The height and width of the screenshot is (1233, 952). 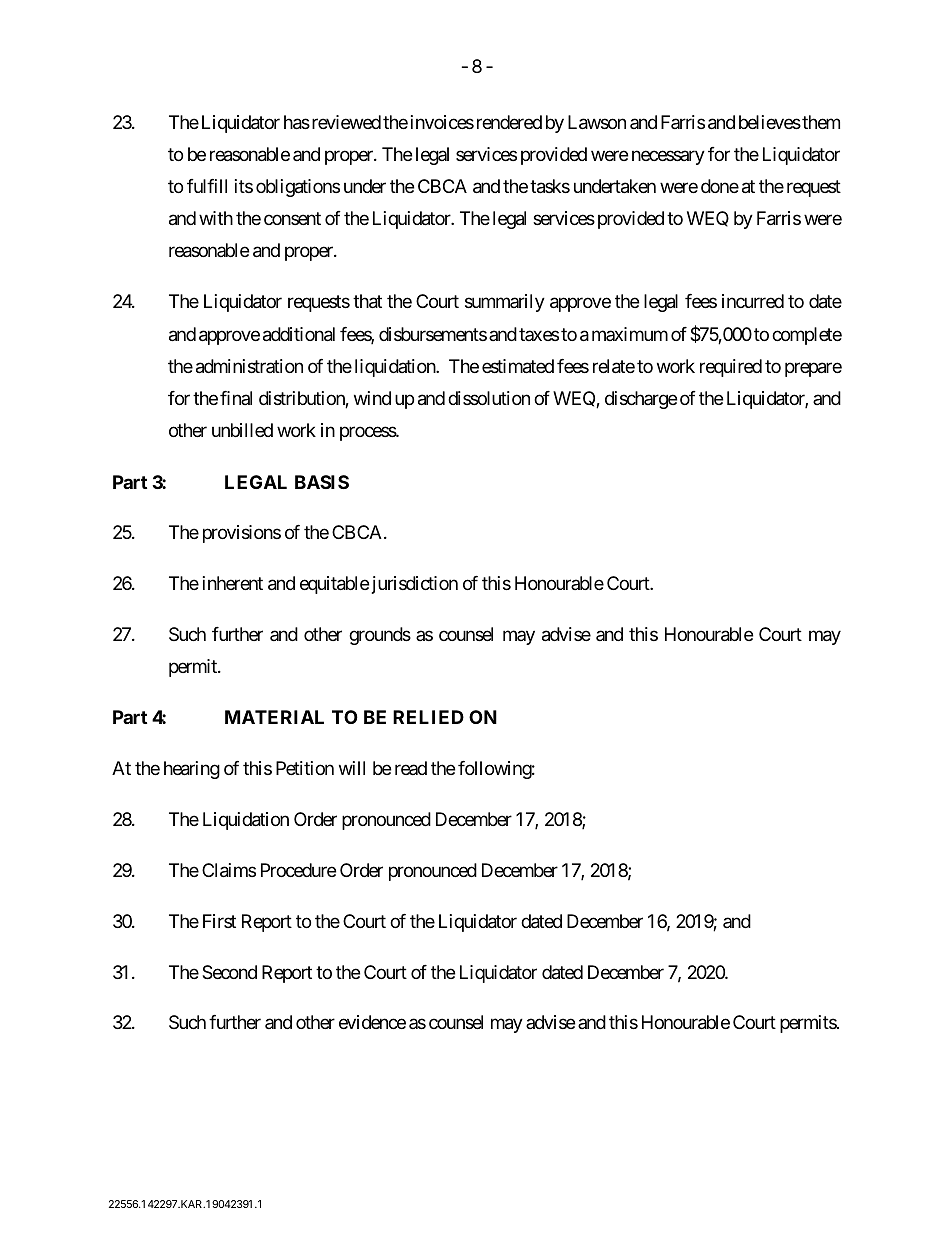 What do you see at coordinates (597, 122) in the screenshot?
I see `Lawson` at bounding box center [597, 122].
